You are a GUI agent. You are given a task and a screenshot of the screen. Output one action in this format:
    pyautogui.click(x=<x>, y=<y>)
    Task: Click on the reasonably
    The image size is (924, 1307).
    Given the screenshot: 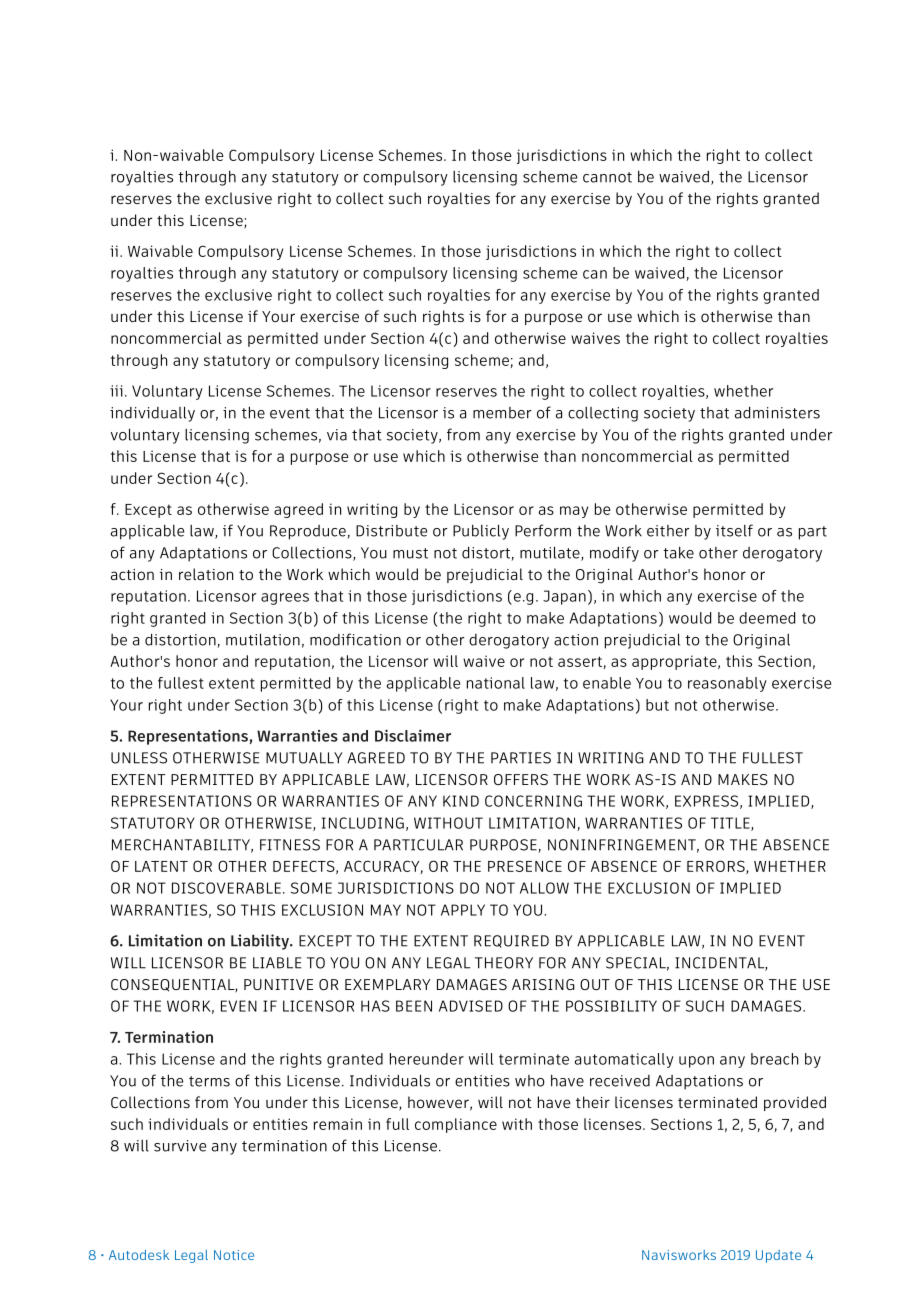 What is the action you would take?
    pyautogui.click(x=727, y=684)
